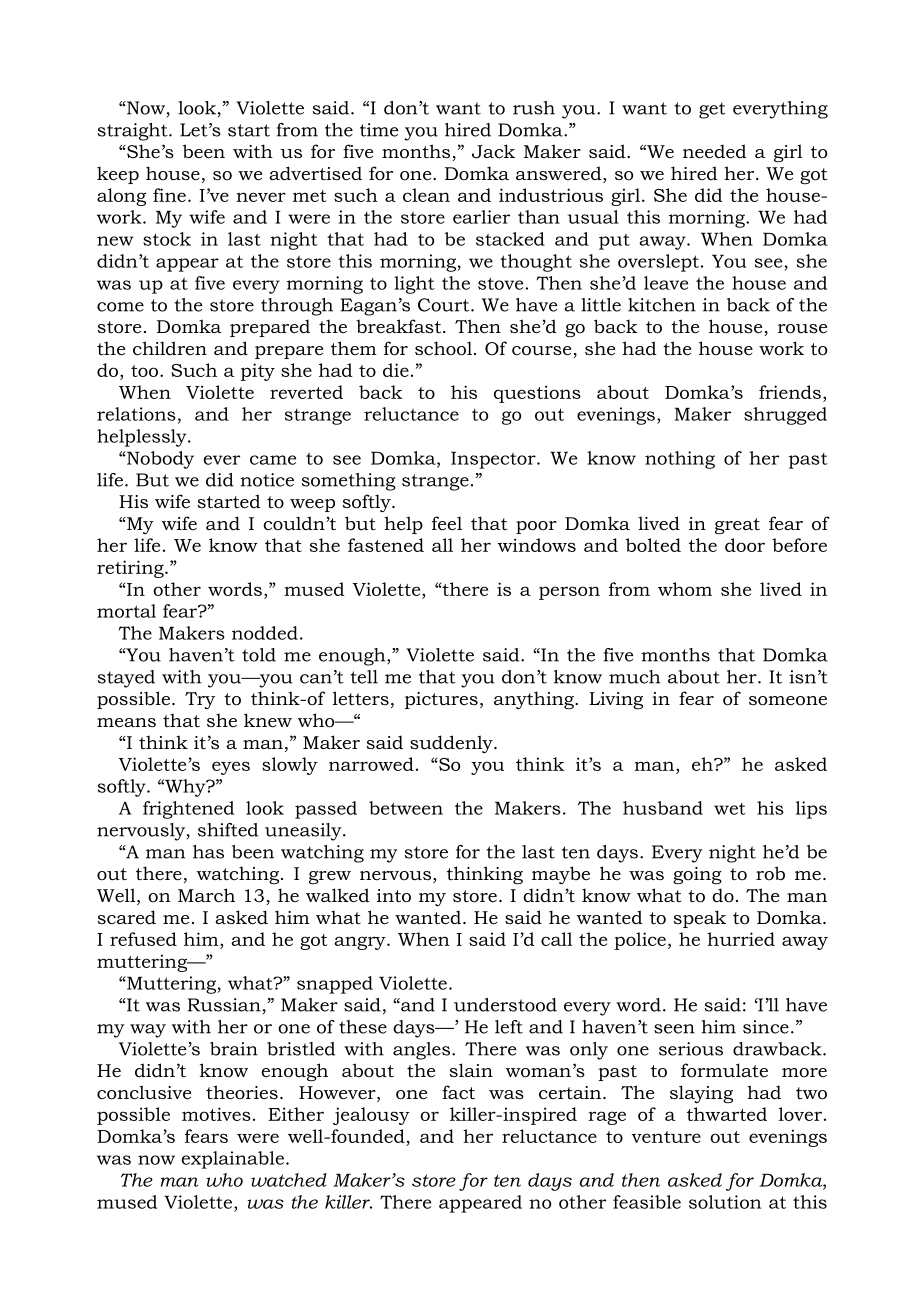 The height and width of the document is (1308, 924). Describe the element at coordinates (134, 132) in the document. I see `straight` at that location.
